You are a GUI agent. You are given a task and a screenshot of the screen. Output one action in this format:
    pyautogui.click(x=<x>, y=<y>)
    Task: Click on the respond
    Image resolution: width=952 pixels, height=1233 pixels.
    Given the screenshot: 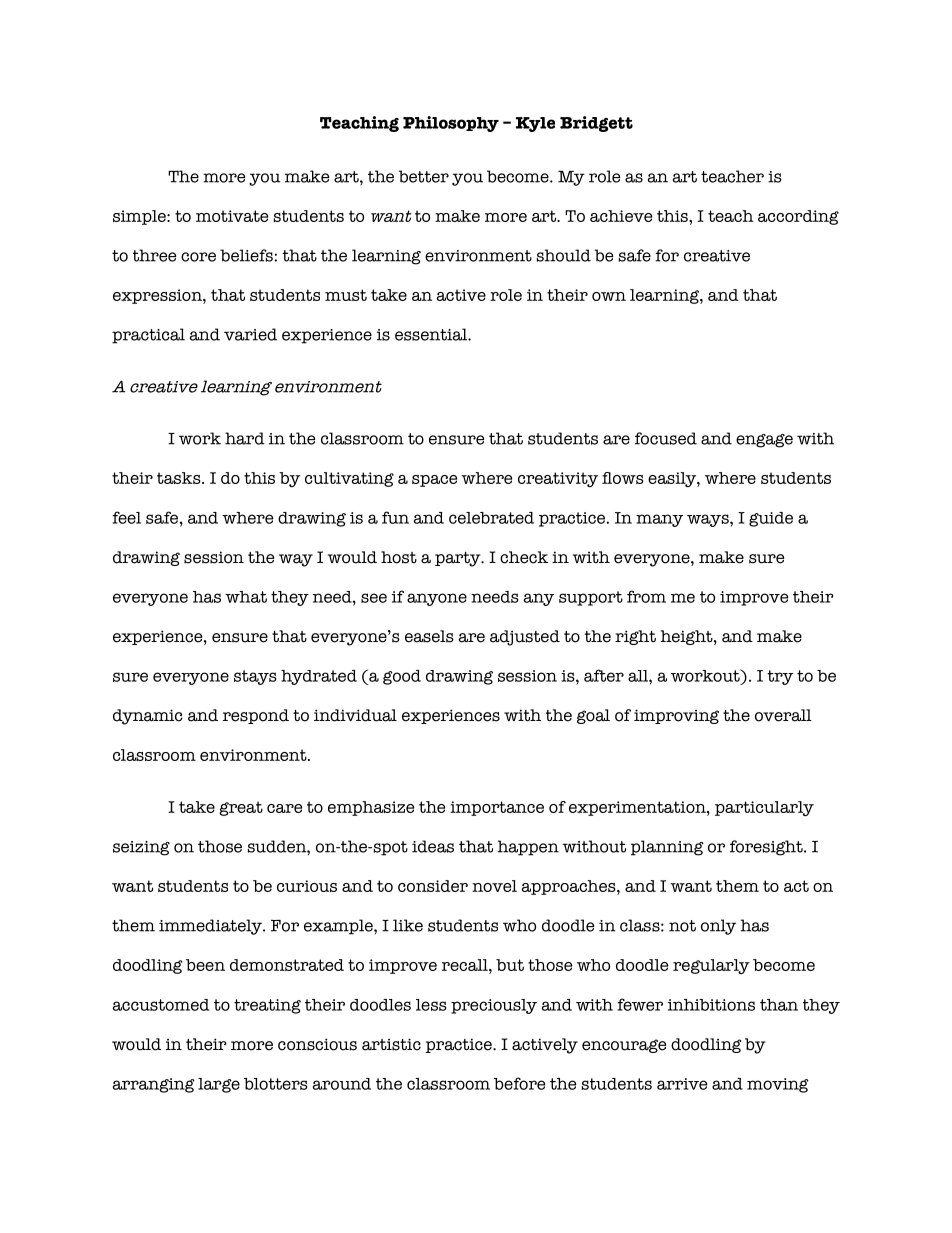 What is the action you would take?
    pyautogui.click(x=256, y=716)
